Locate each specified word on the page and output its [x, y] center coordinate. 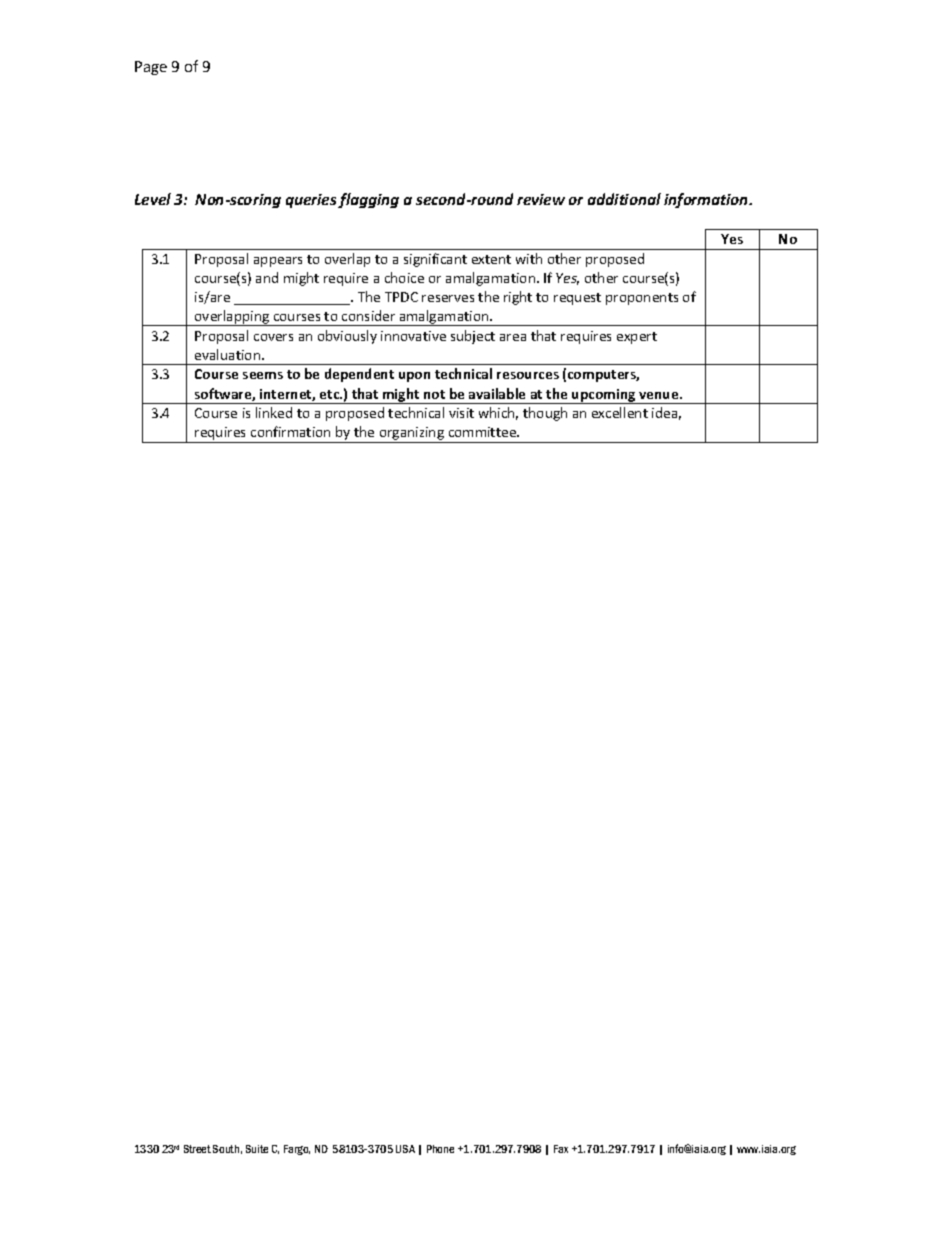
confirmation [290, 431]
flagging [368, 200]
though [545, 414]
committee [484, 432]
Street [197, 1149]
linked [274, 412]
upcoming [604, 396]
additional [624, 199]
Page [151, 68]
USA [405, 1149]
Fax [561, 1149]
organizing [412, 435]
